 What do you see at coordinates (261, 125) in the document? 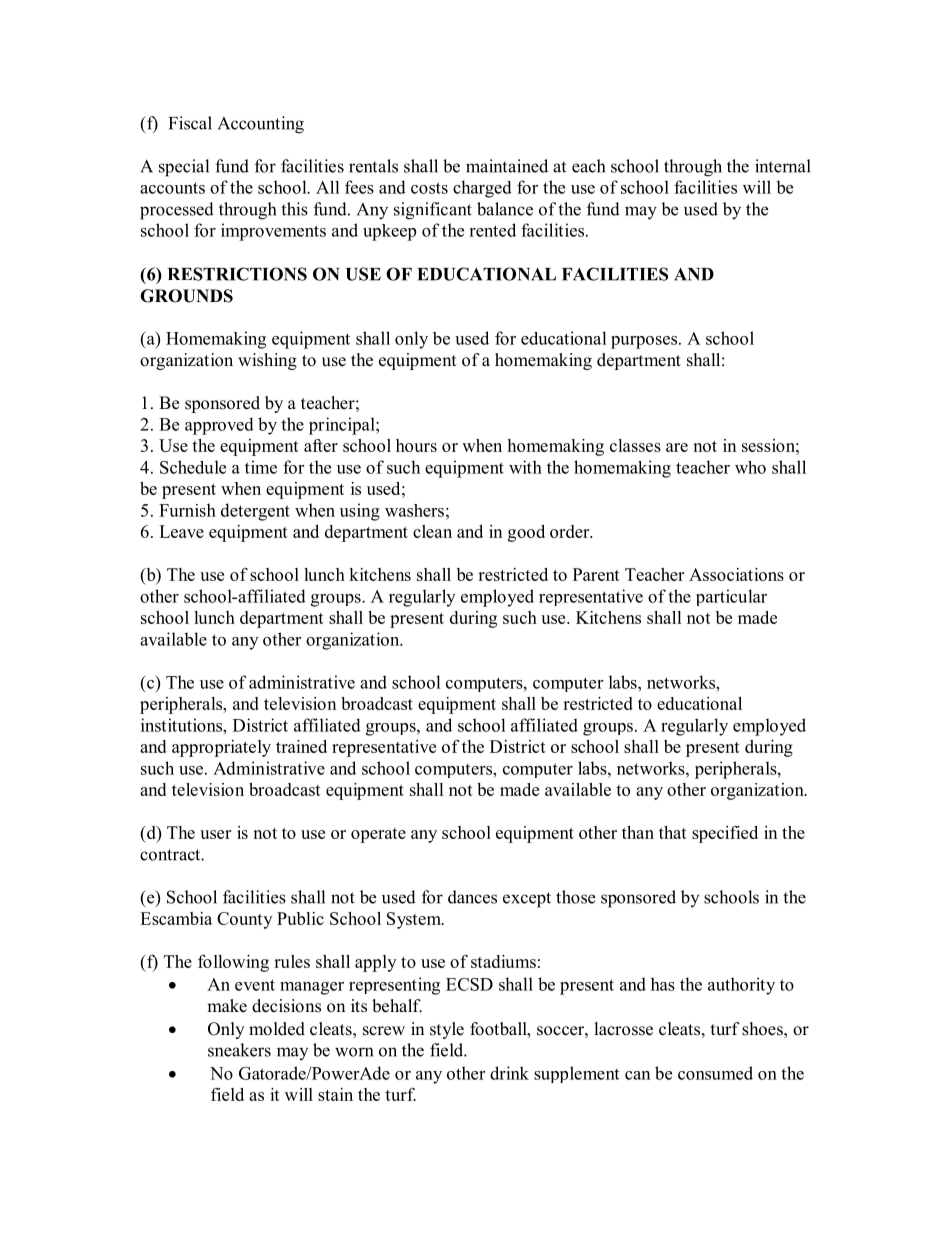
I see `Accounting` at bounding box center [261, 125].
